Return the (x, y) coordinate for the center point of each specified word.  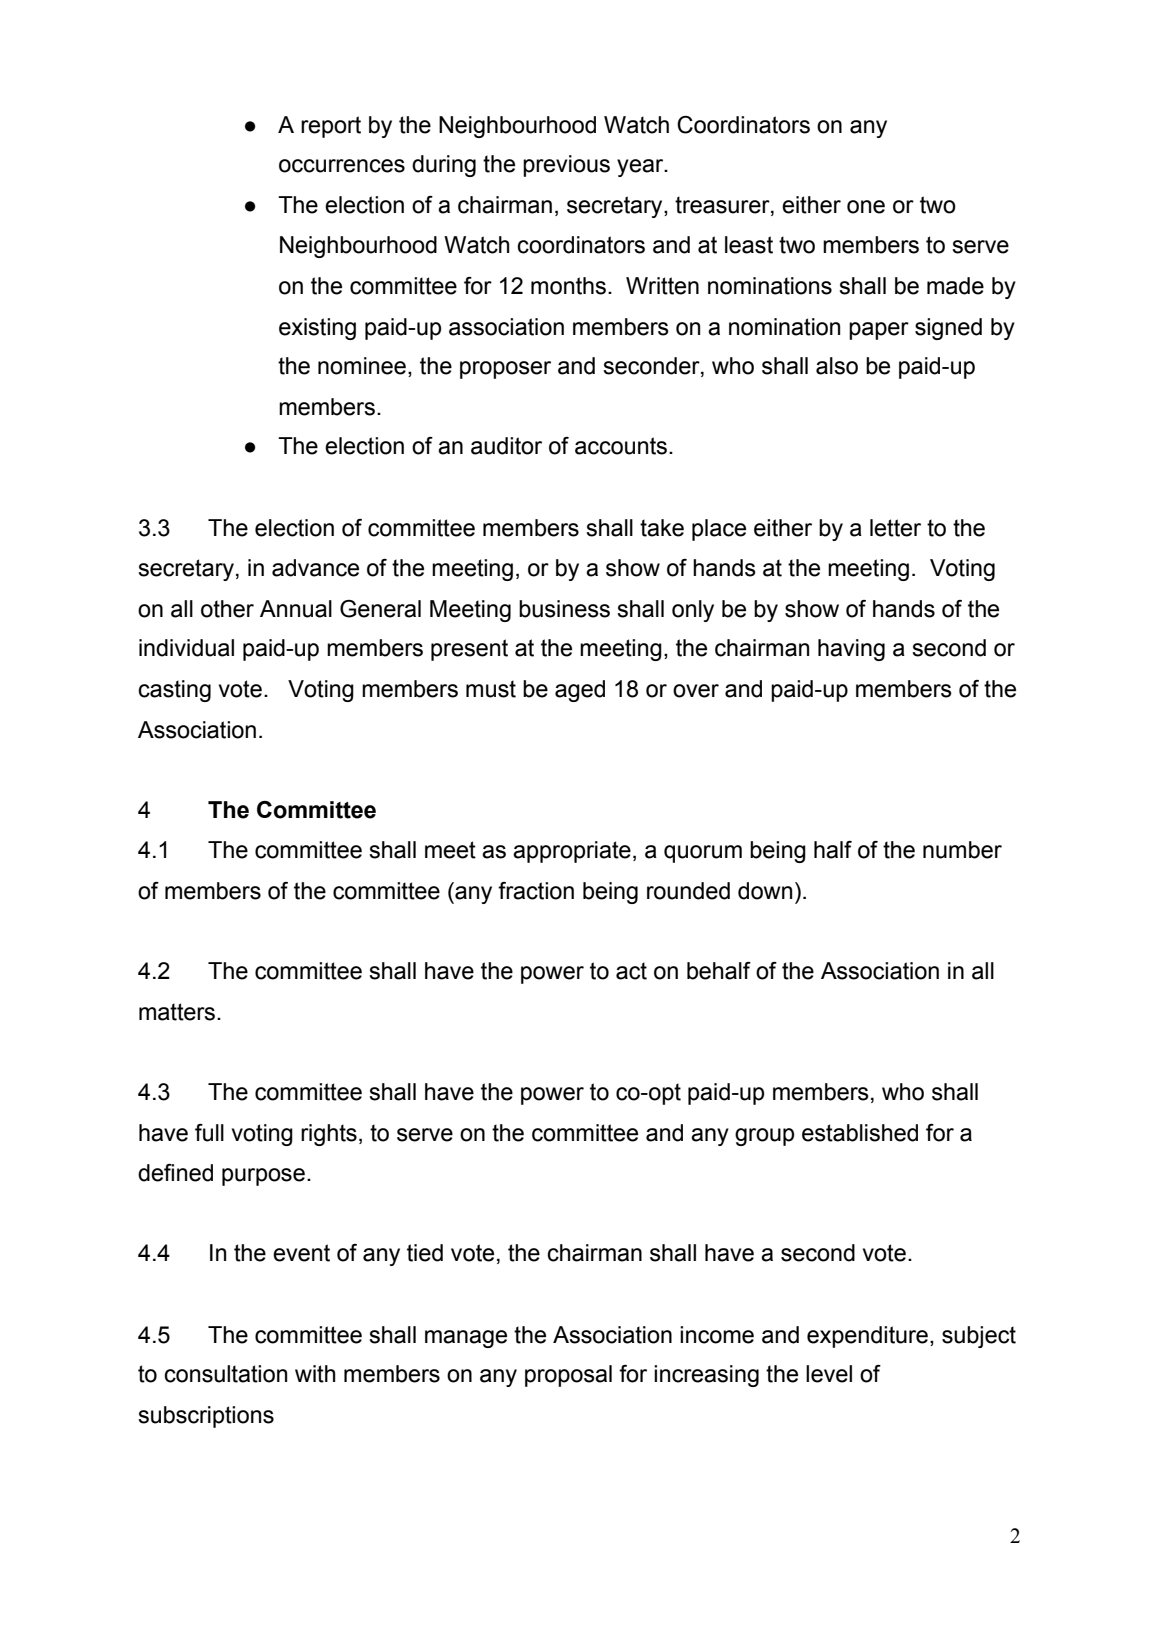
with (315, 1374)
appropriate (572, 852)
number (962, 850)
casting (174, 691)
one (866, 207)
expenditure (867, 1337)
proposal (568, 1376)
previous (566, 166)
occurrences (342, 166)
